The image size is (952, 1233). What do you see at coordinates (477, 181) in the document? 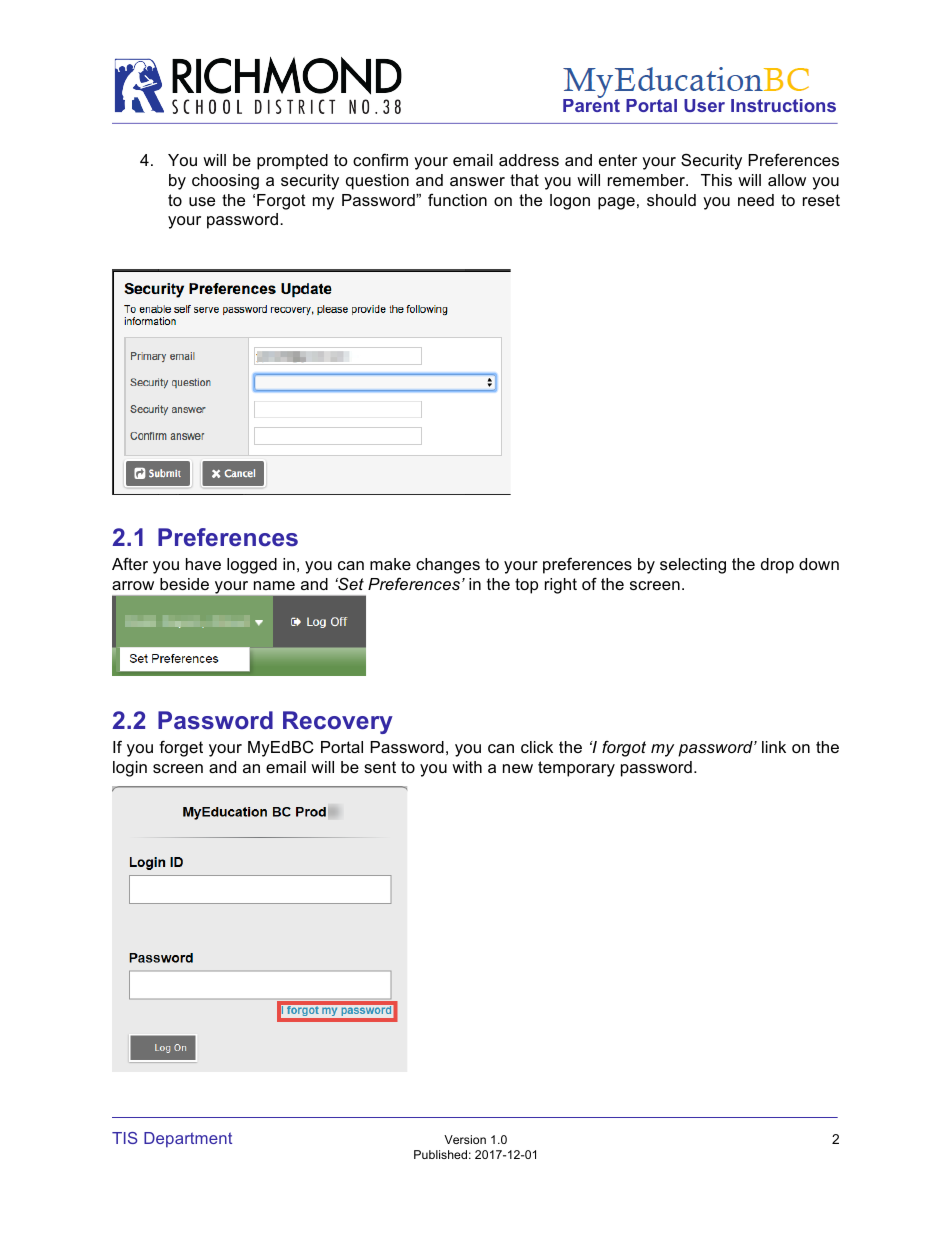
I see `answer` at bounding box center [477, 181].
